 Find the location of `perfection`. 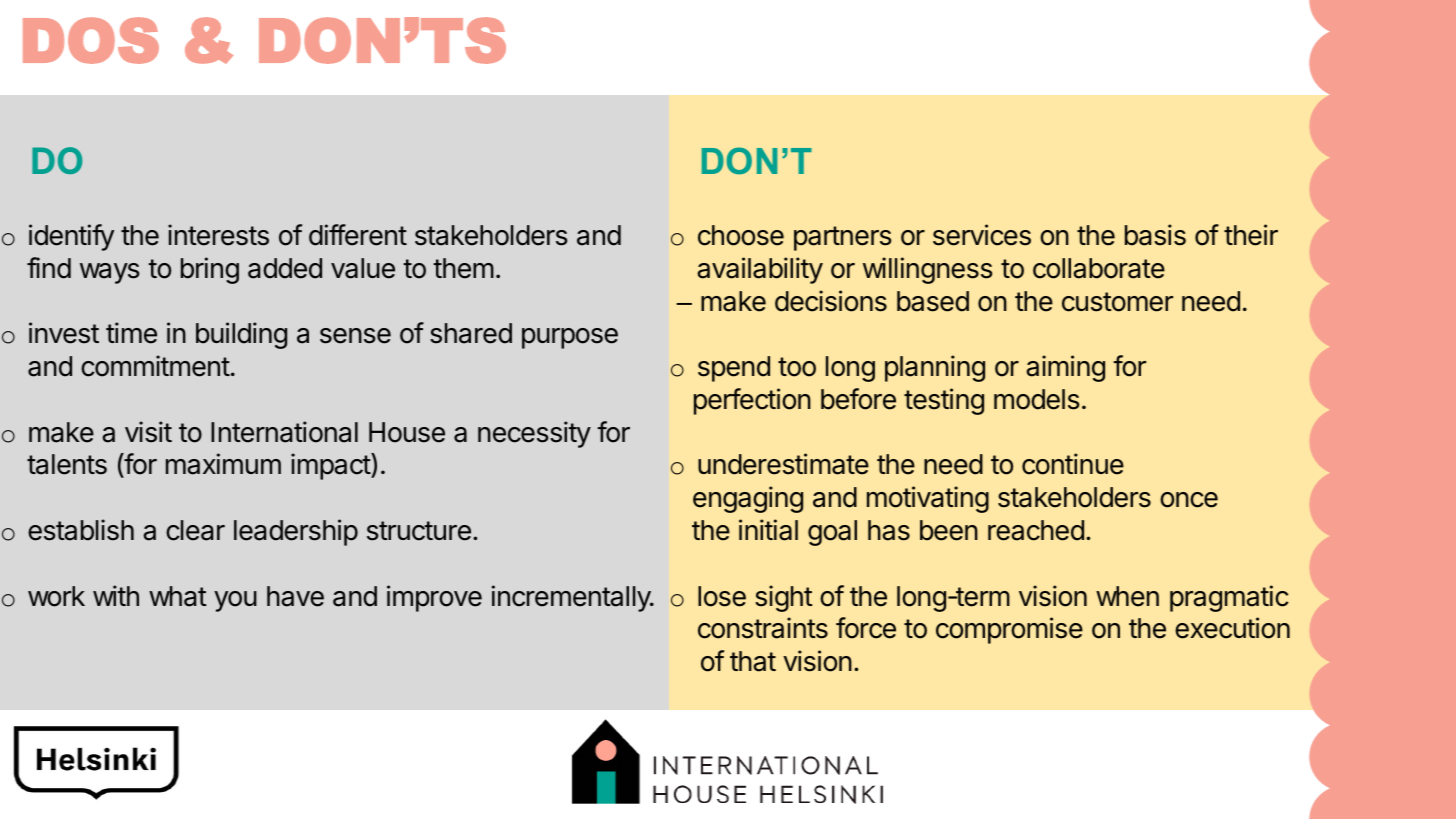

perfection is located at coordinates (752, 401).
